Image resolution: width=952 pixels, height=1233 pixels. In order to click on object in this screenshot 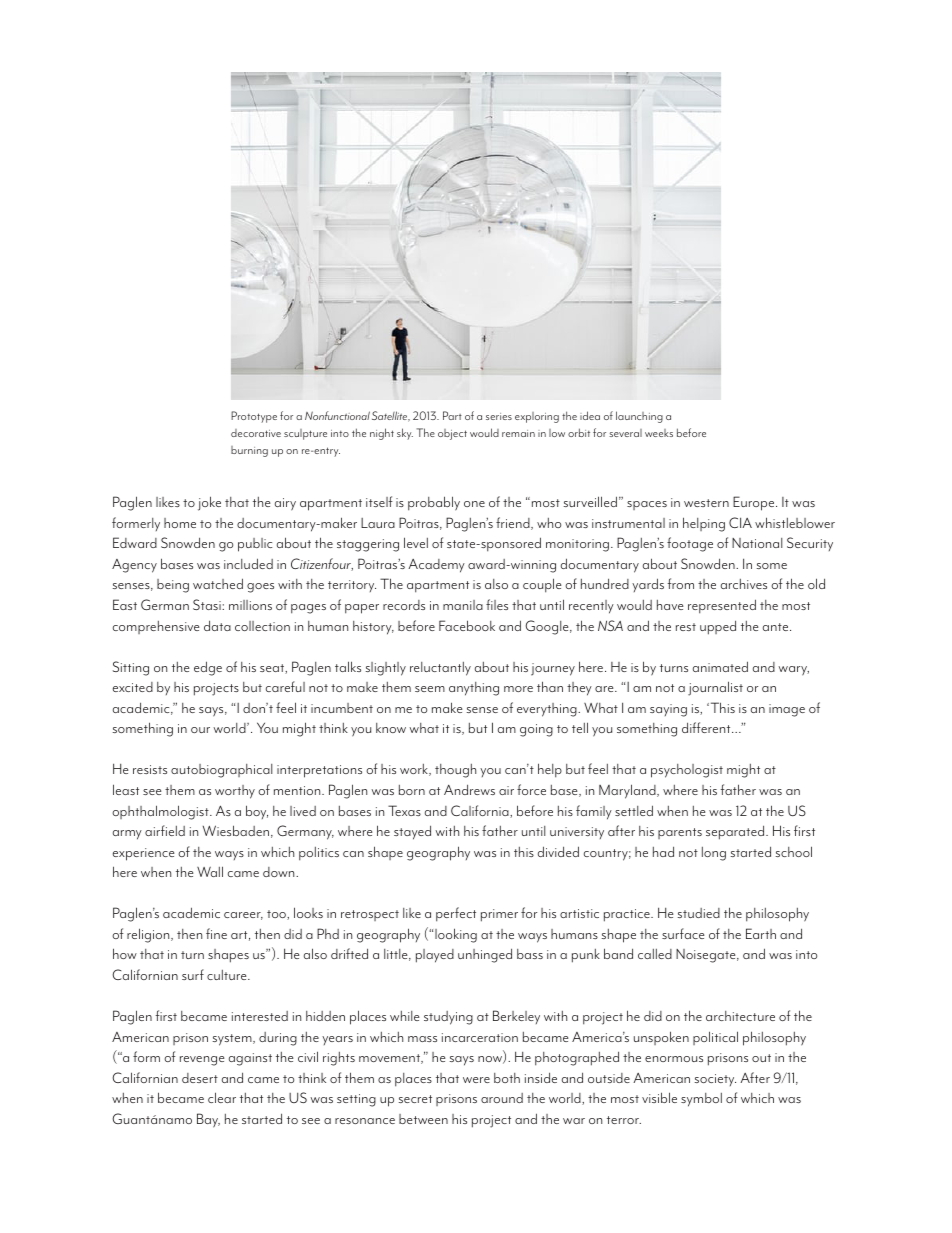, I will do `click(452, 434)`.
